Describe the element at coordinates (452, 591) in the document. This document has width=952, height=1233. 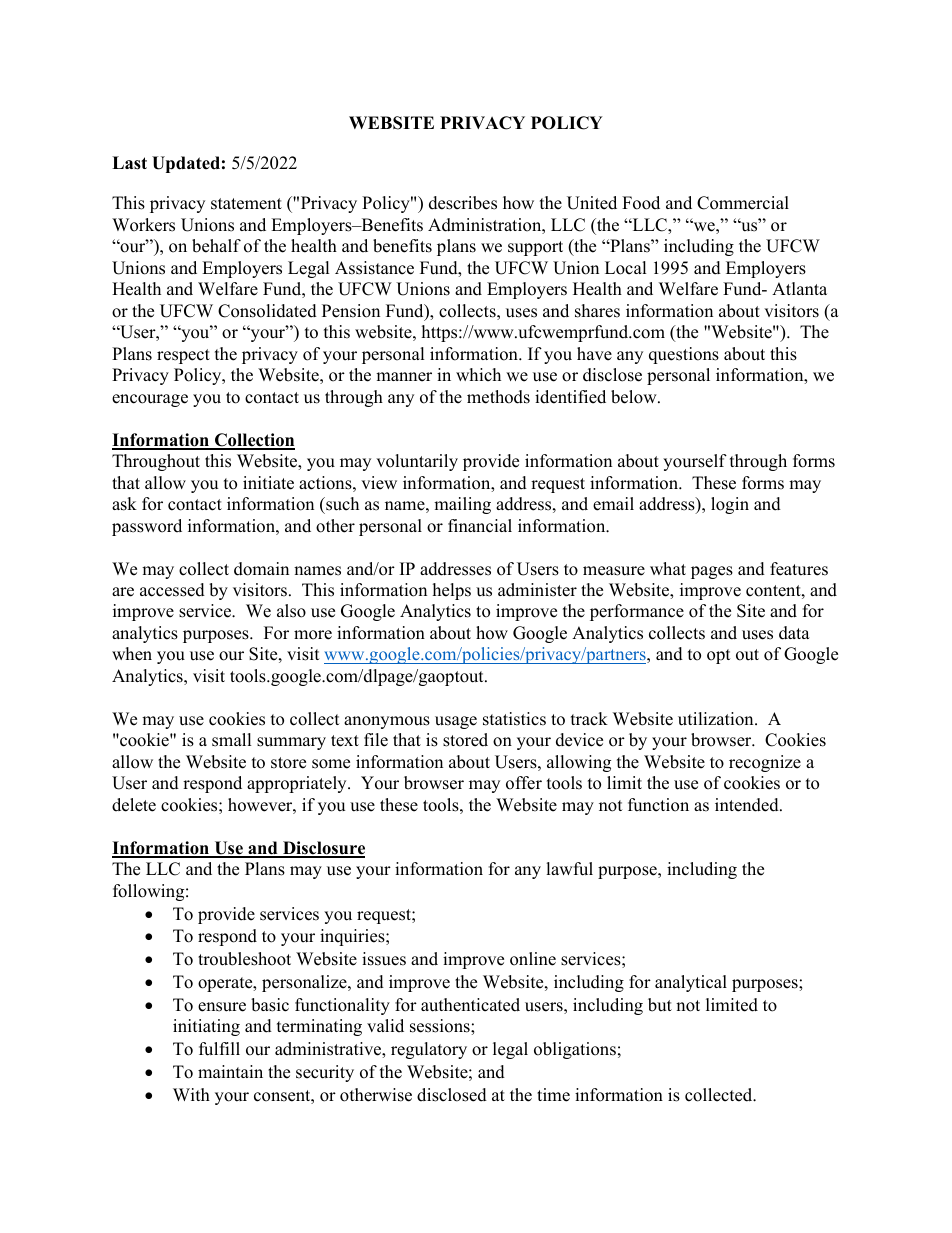
I see `helps` at that location.
